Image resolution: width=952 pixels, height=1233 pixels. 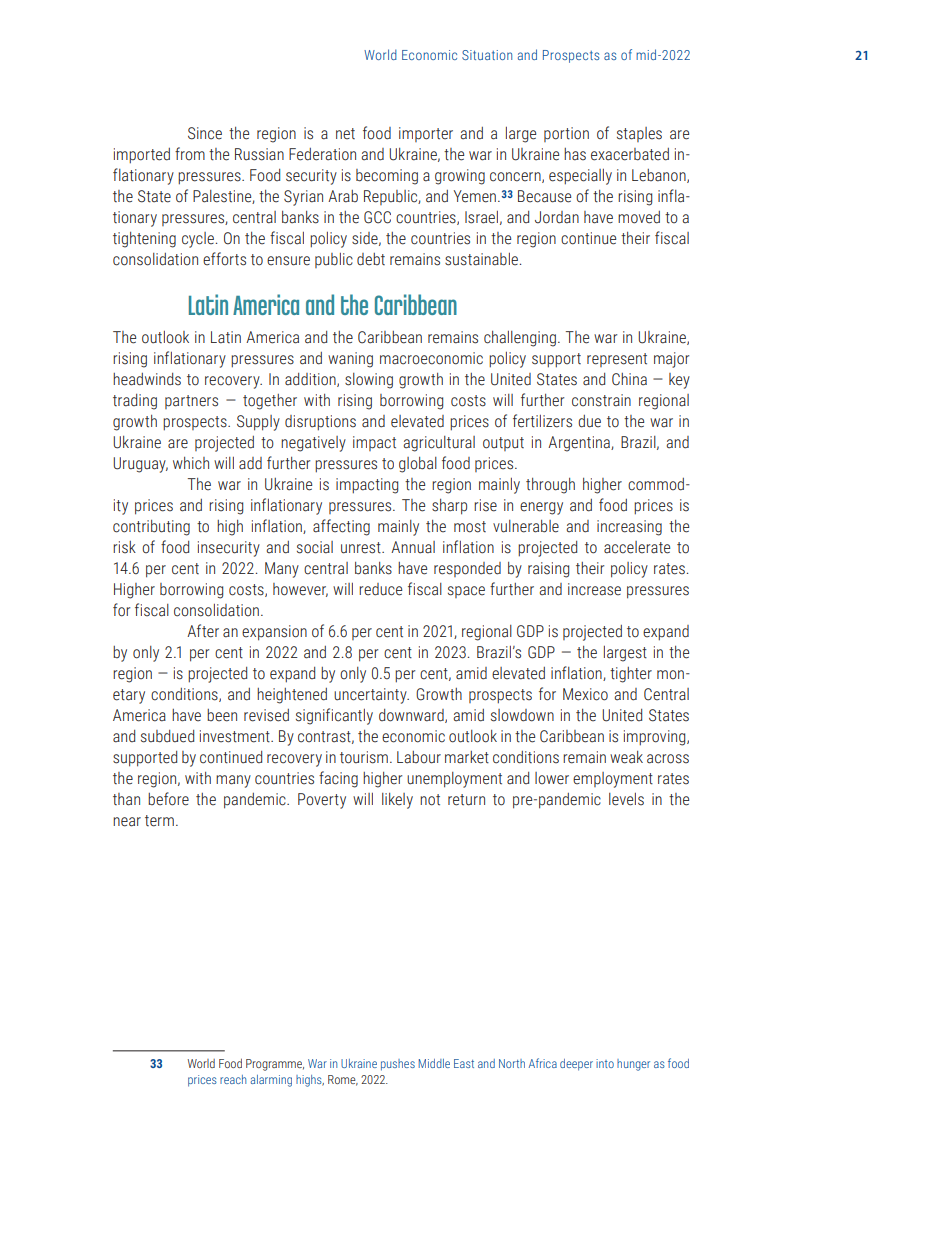 I want to click on partners, so click(x=191, y=402).
